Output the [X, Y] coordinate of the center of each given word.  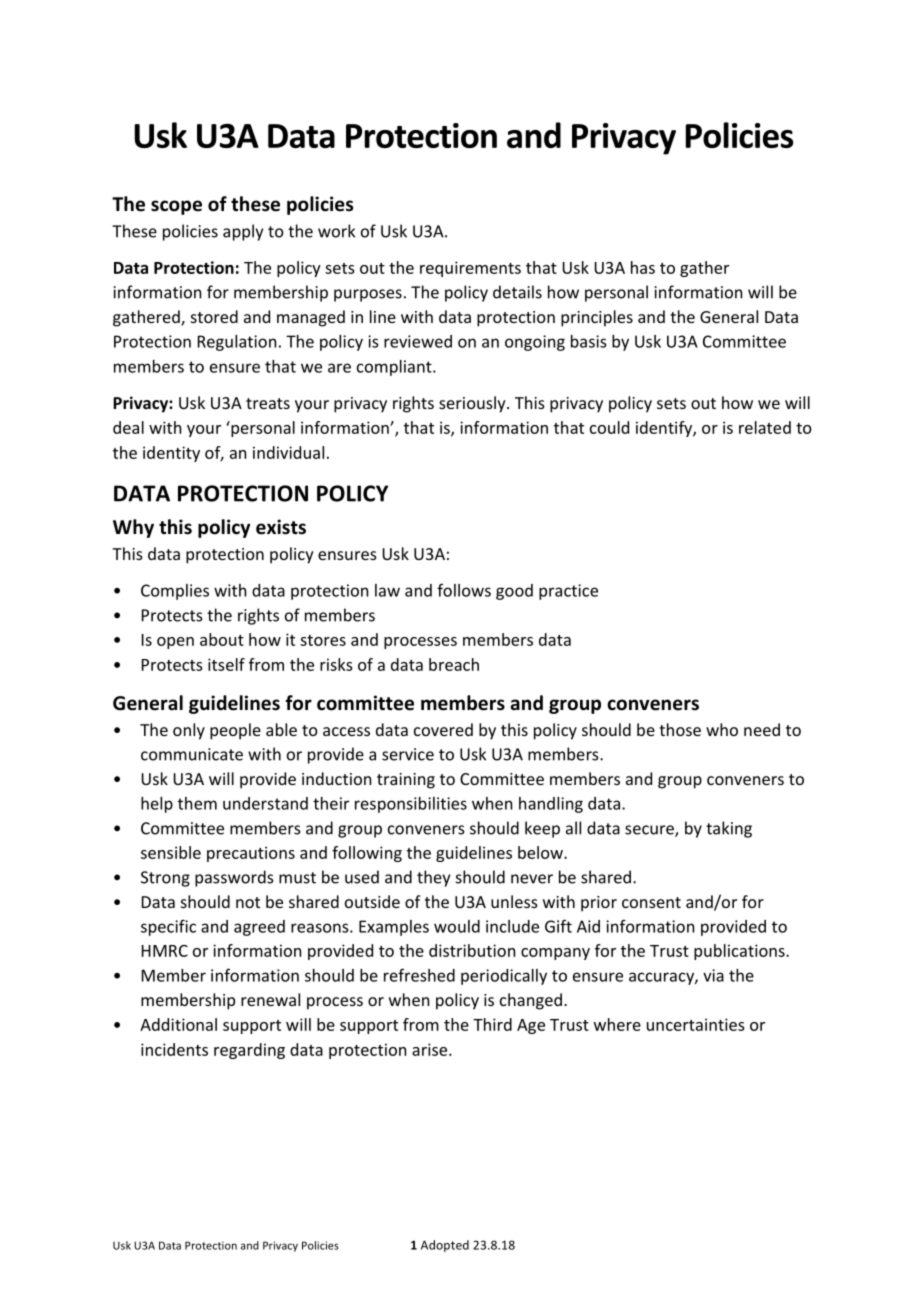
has [643, 267]
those [680, 729]
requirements [470, 269]
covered [443, 729]
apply [243, 232]
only [189, 731]
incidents [174, 1049]
